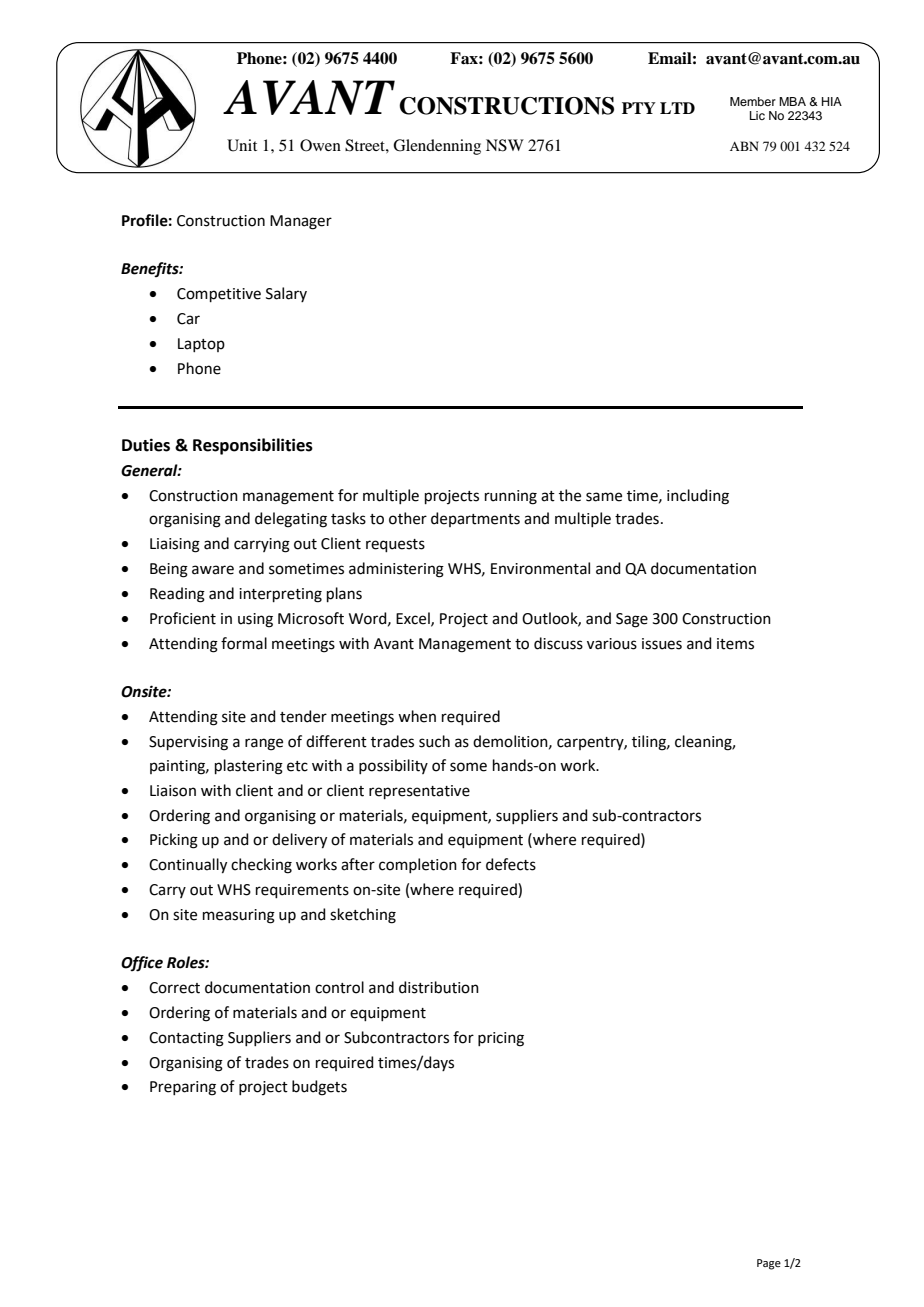  What do you see at coordinates (511, 497) in the screenshot?
I see `running` at bounding box center [511, 497].
